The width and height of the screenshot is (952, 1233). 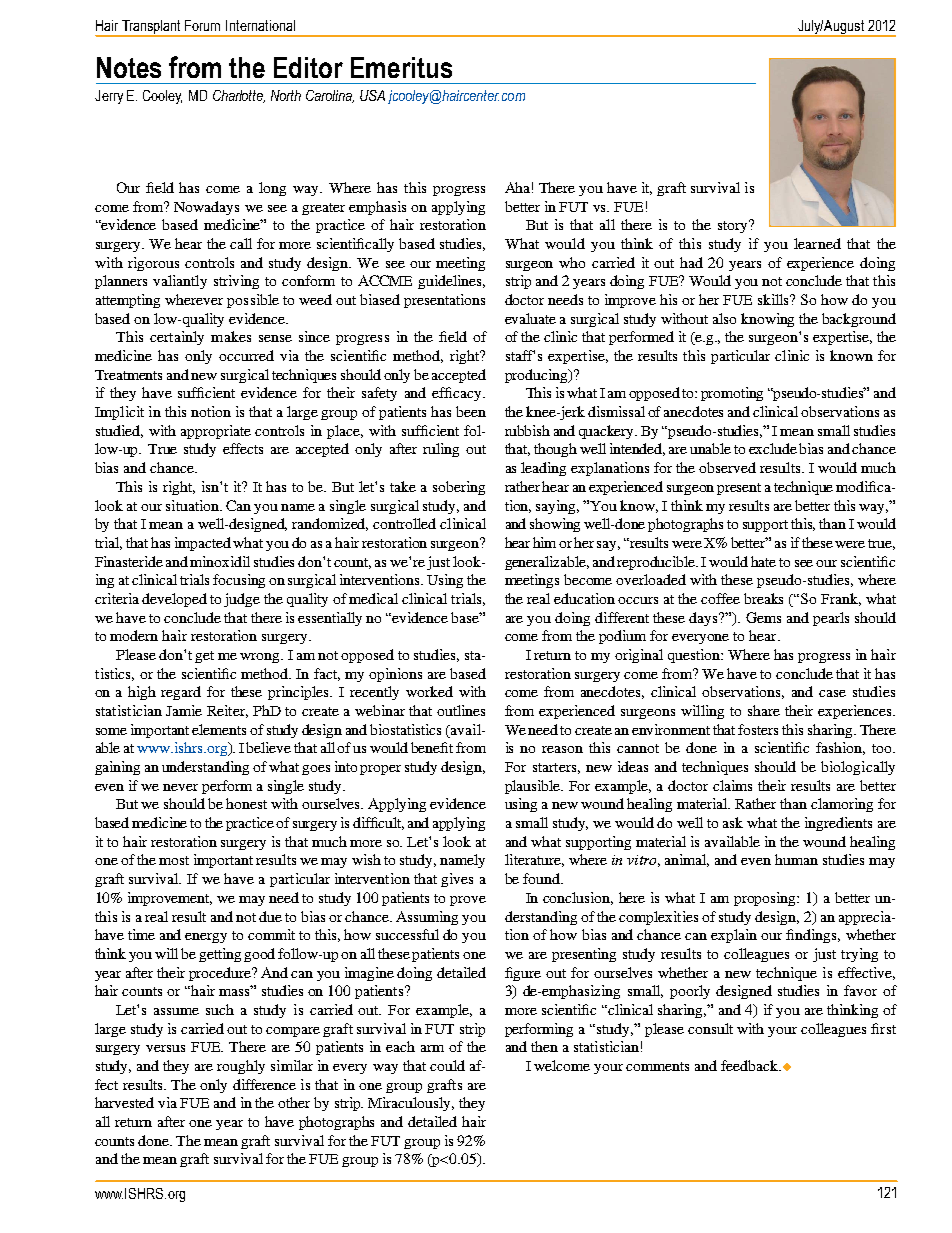 I want to click on outlines, so click(x=461, y=710).
